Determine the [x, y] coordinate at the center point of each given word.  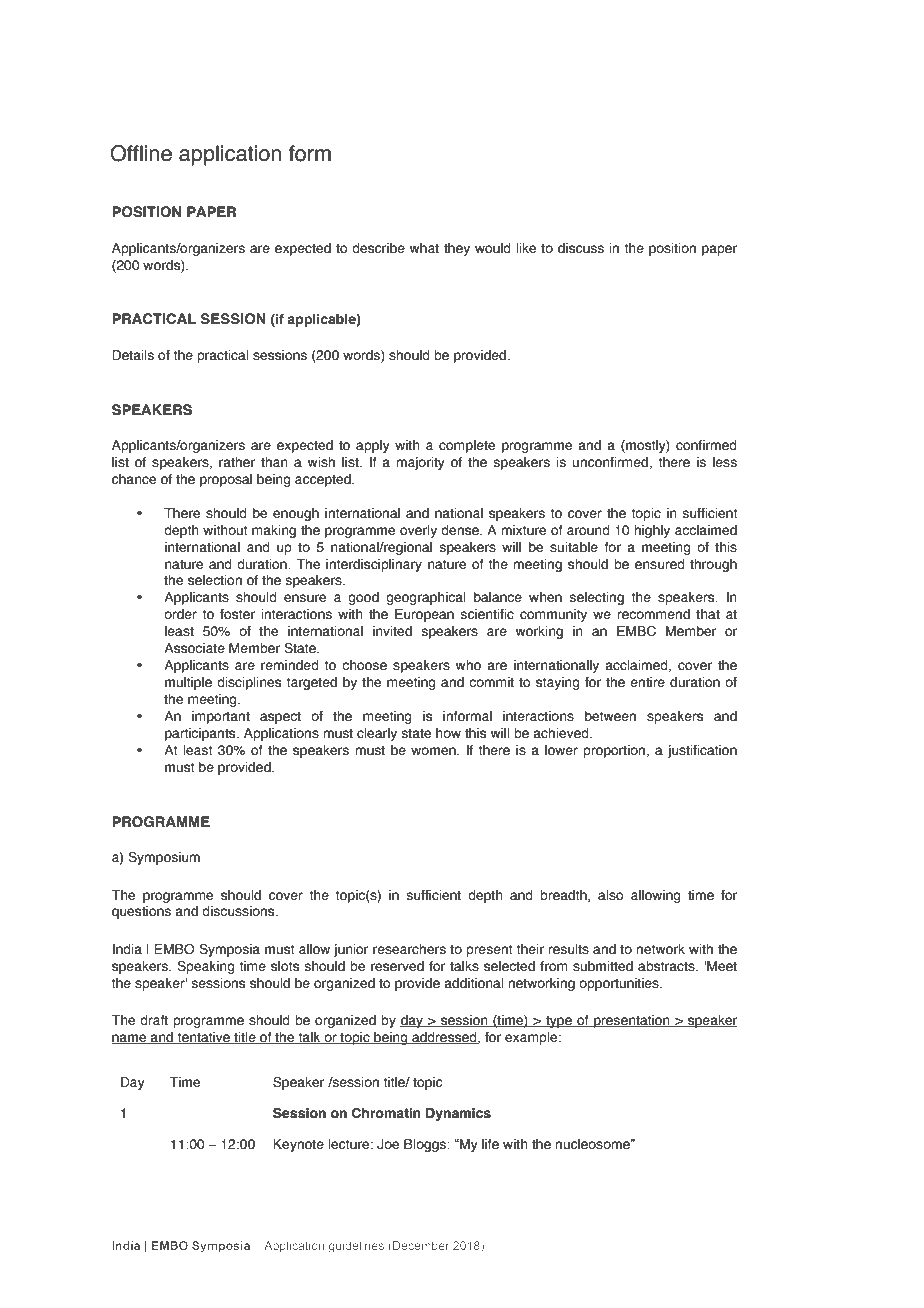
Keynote [298, 1145]
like [526, 248]
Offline [141, 153]
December [421, 1245]
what [424, 248]
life [490, 1144]
